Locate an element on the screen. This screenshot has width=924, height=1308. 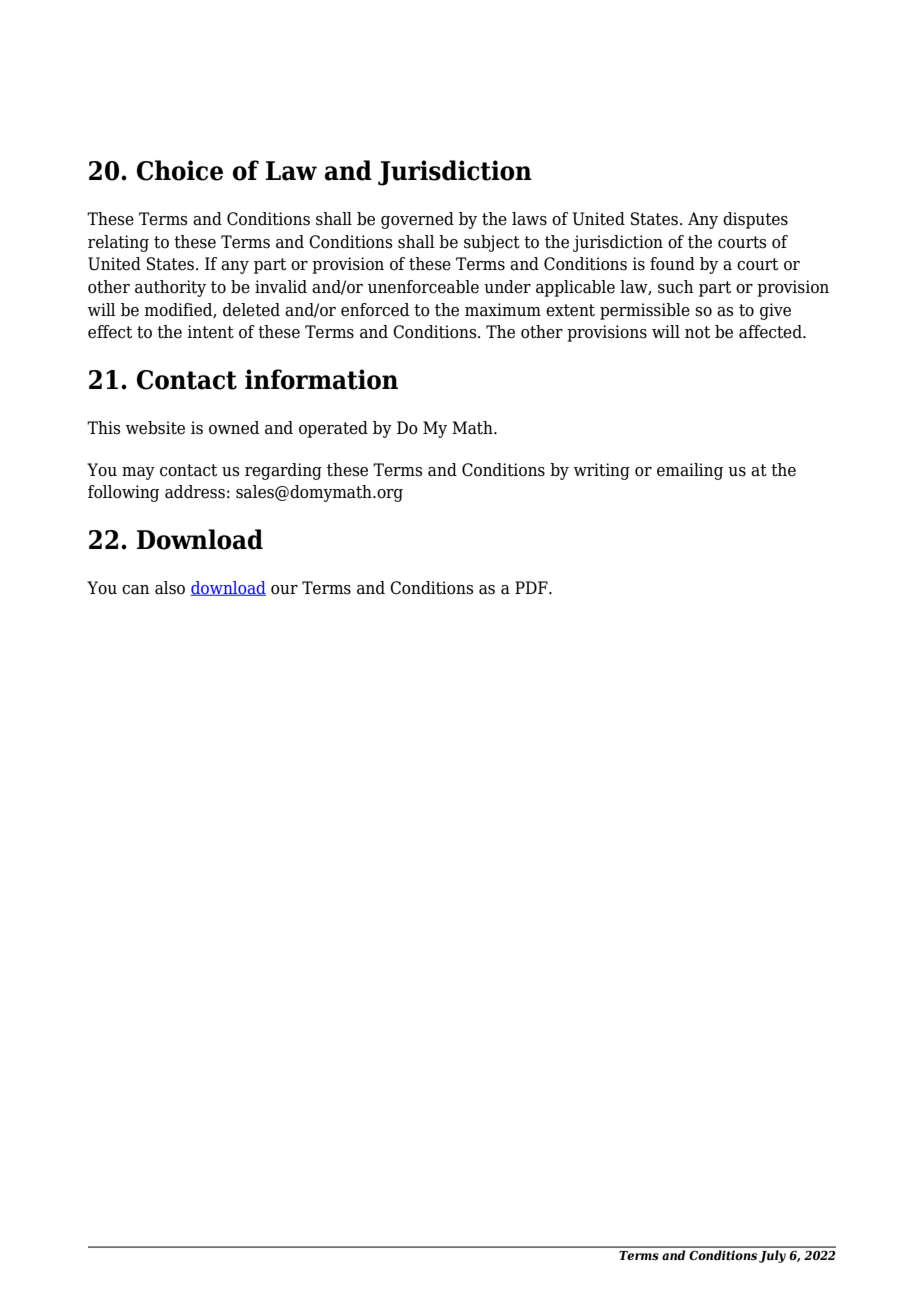
emailing is located at coordinates (690, 471).
